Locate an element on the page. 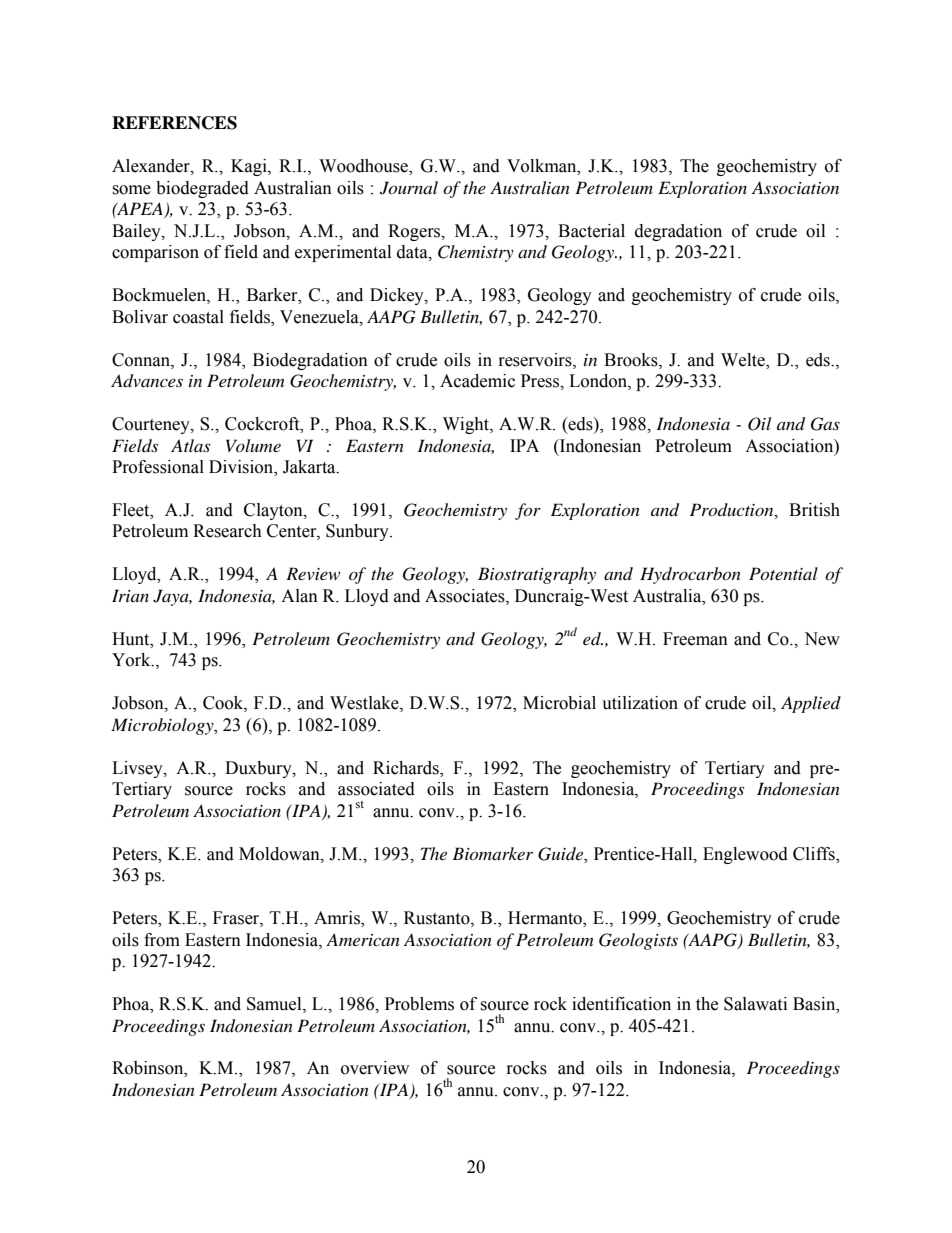  Microbiology is located at coordinates (163, 726).
